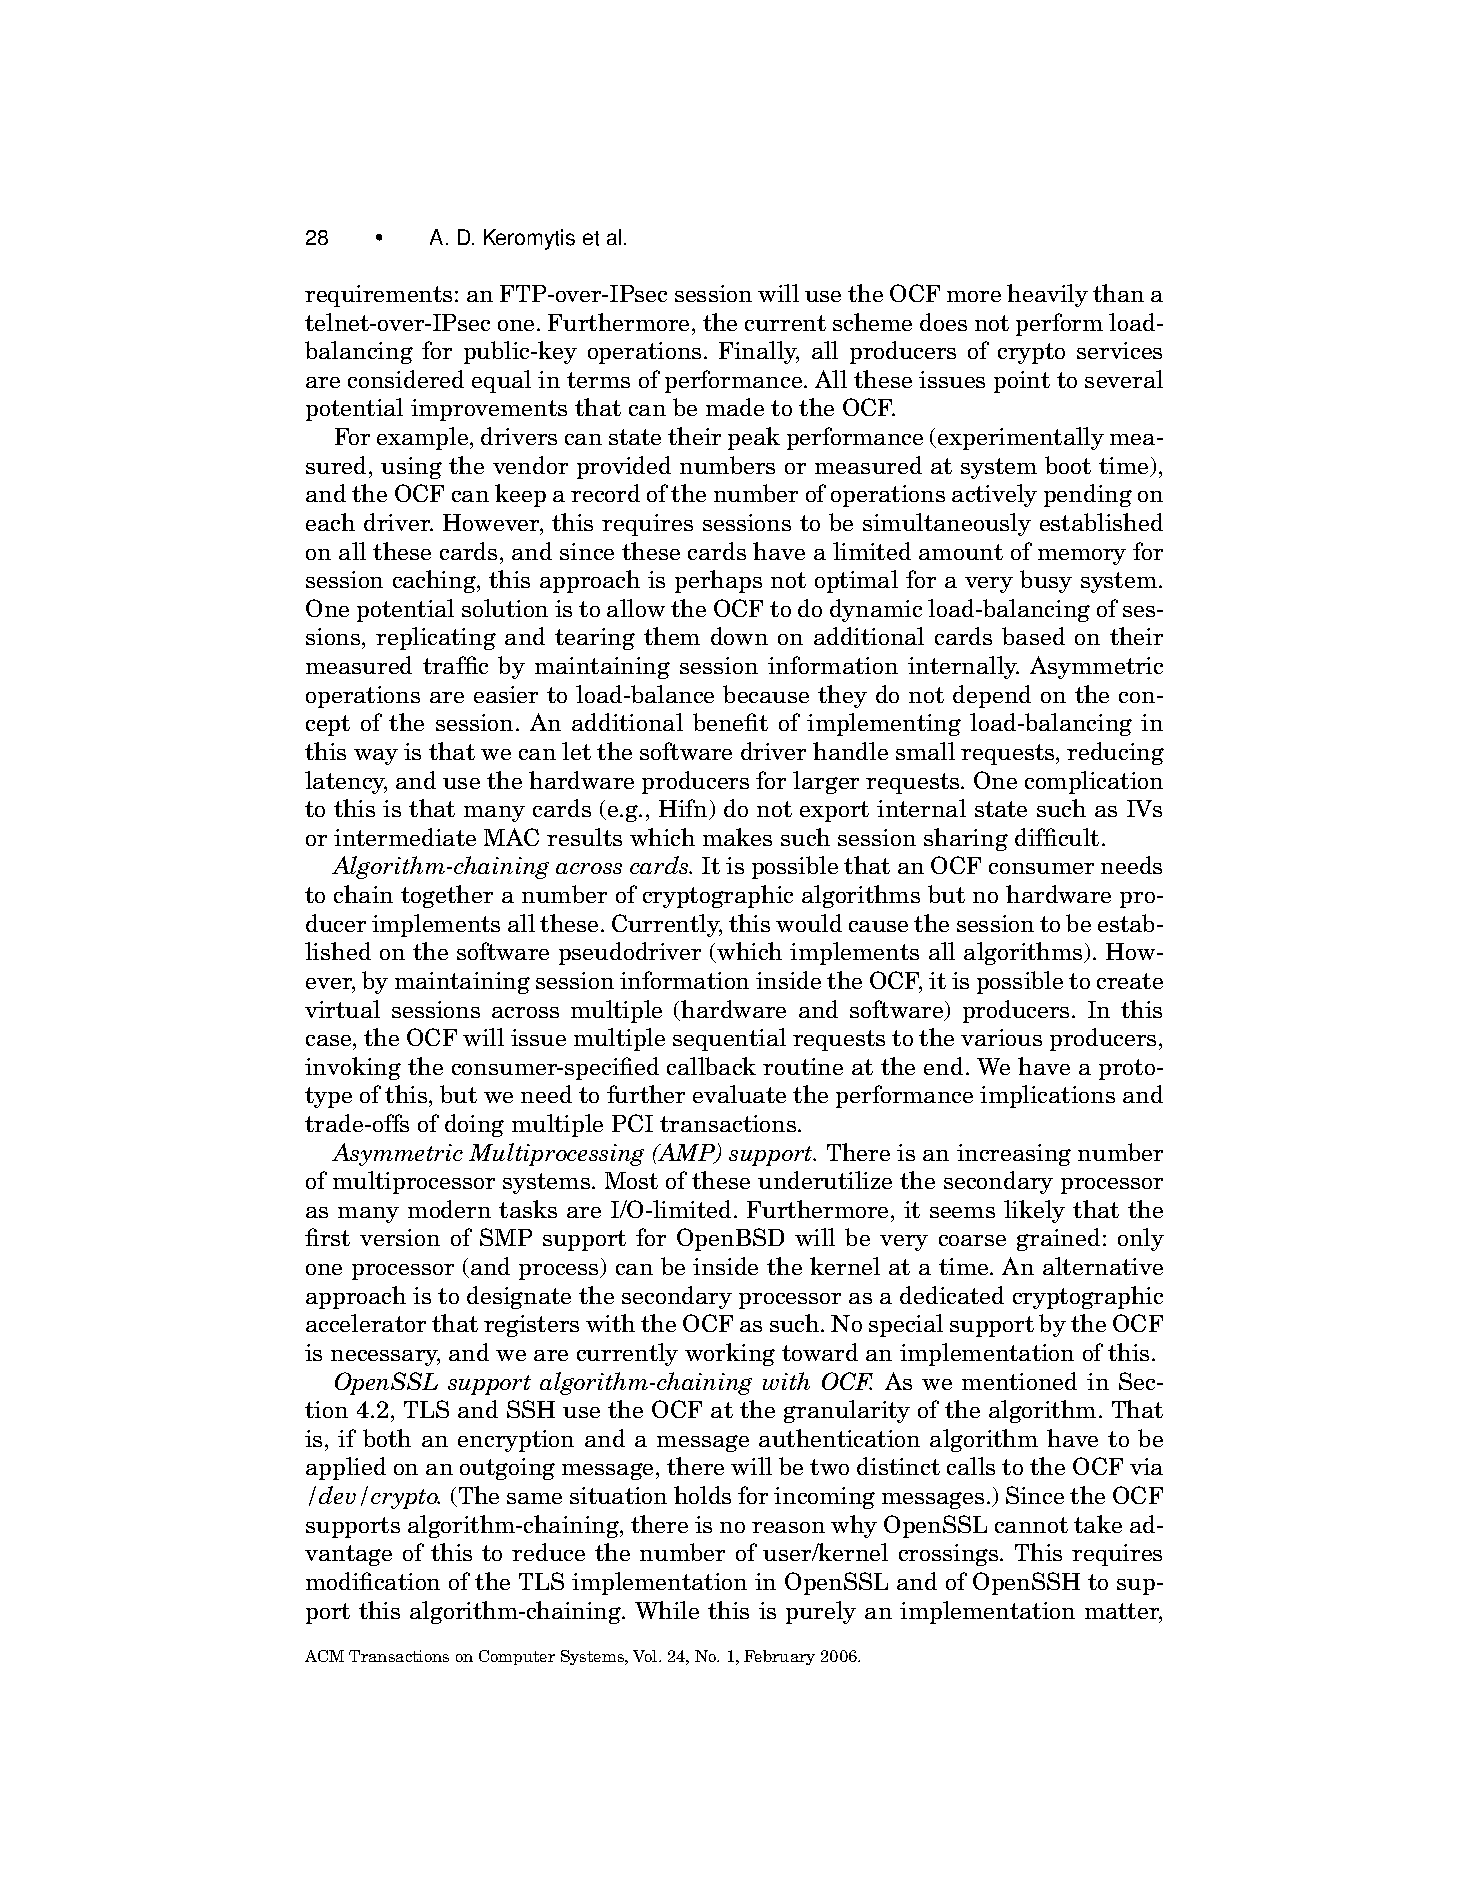  Describe the element at coordinates (342, 1009) in the image. I see `virtual` at that location.
